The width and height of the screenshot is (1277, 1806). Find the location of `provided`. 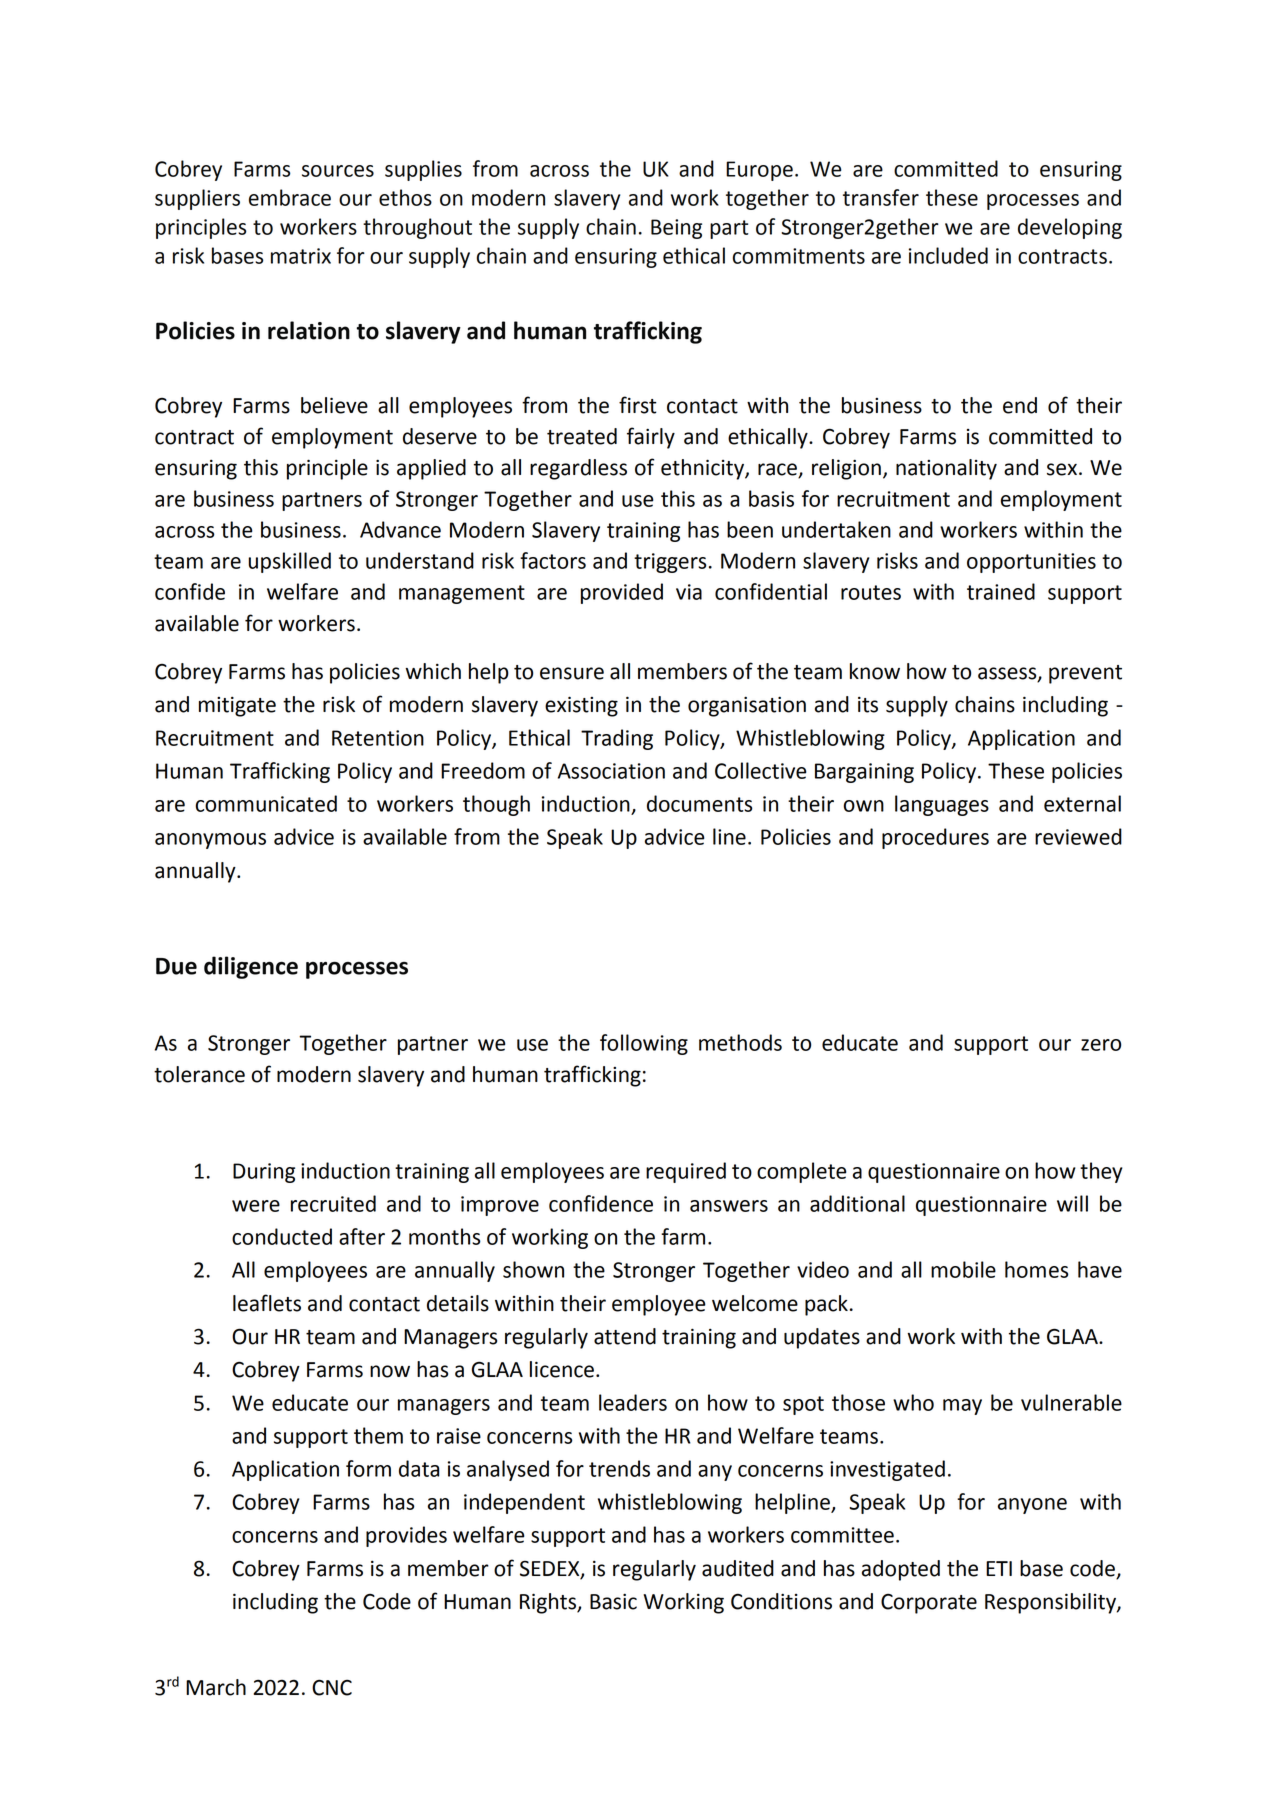

provided is located at coordinates (622, 593).
